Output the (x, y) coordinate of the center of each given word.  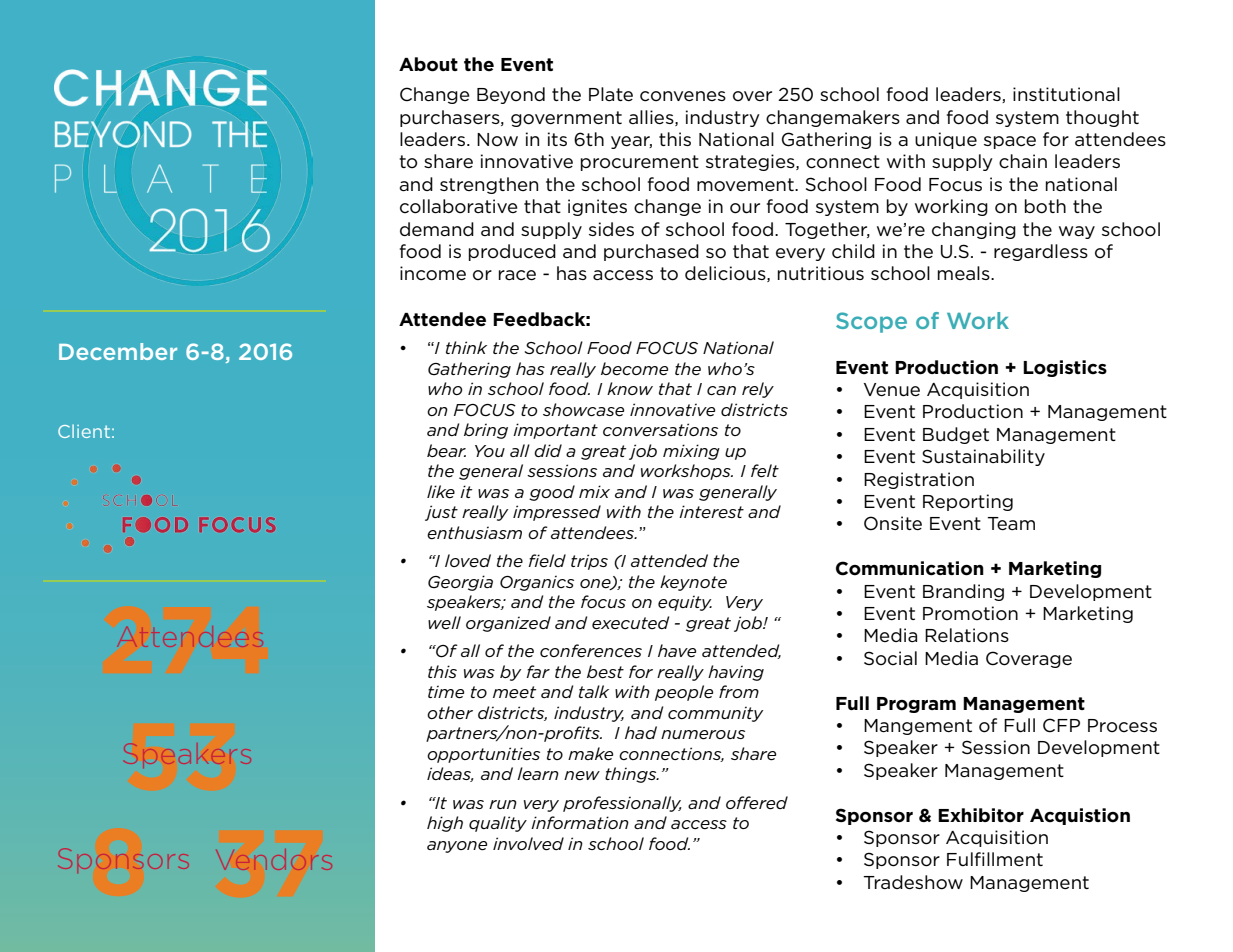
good (552, 493)
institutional (1066, 94)
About (428, 64)
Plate (611, 94)
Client (84, 431)
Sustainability (983, 457)
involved (528, 844)
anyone (457, 847)
